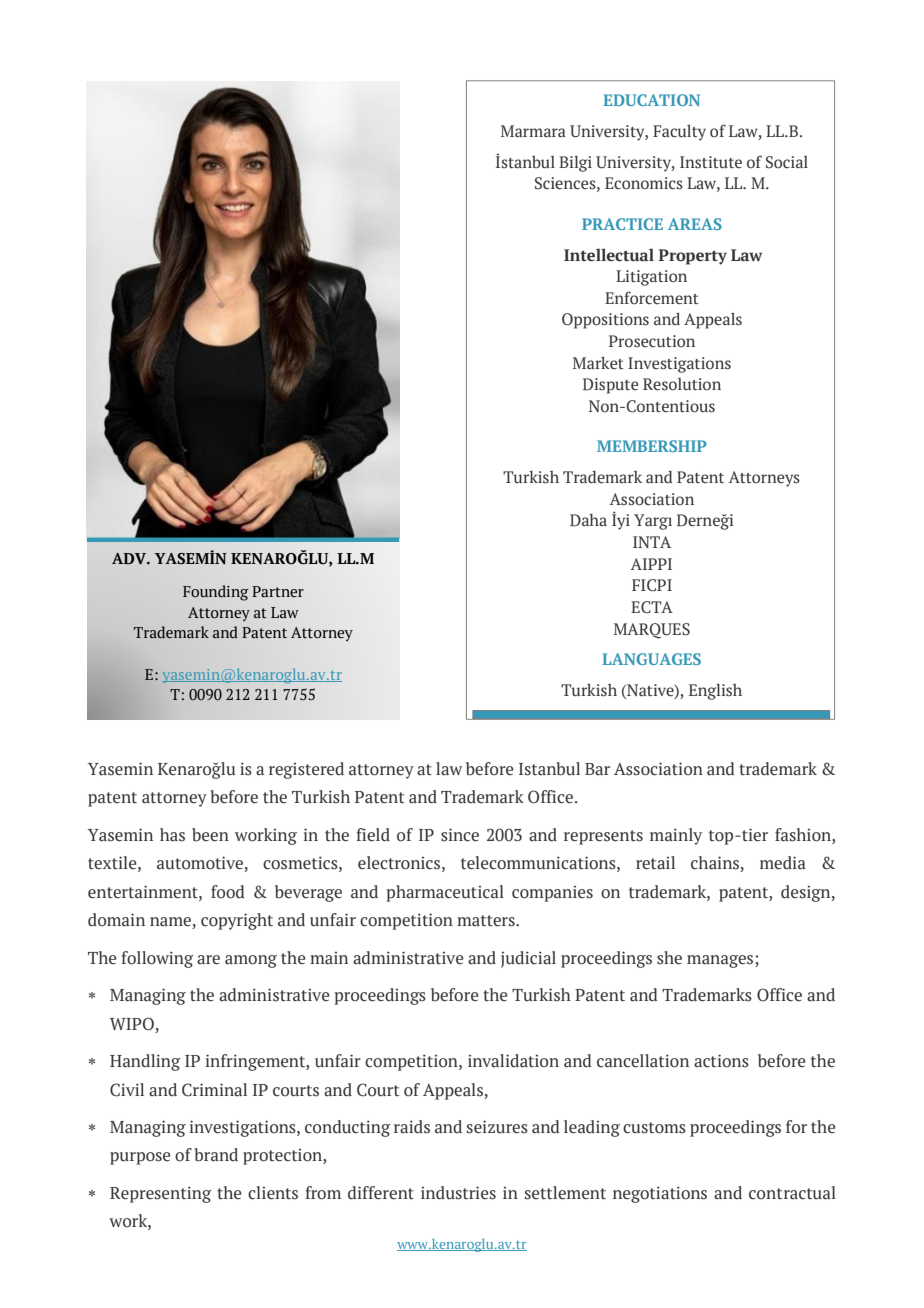 The image size is (924, 1308). I want to click on negotiations, so click(660, 1194).
